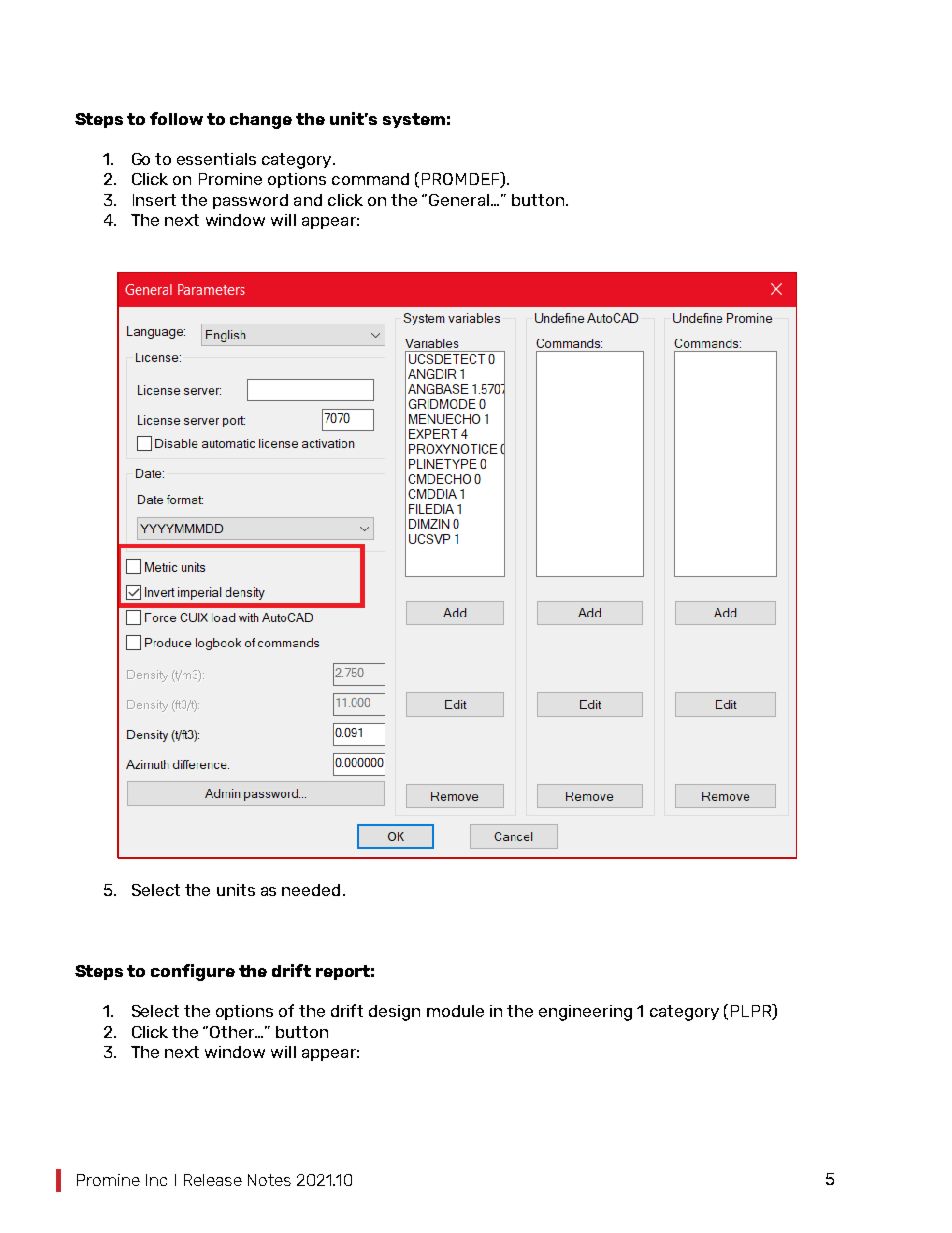  I want to click on essentials, so click(216, 159).
